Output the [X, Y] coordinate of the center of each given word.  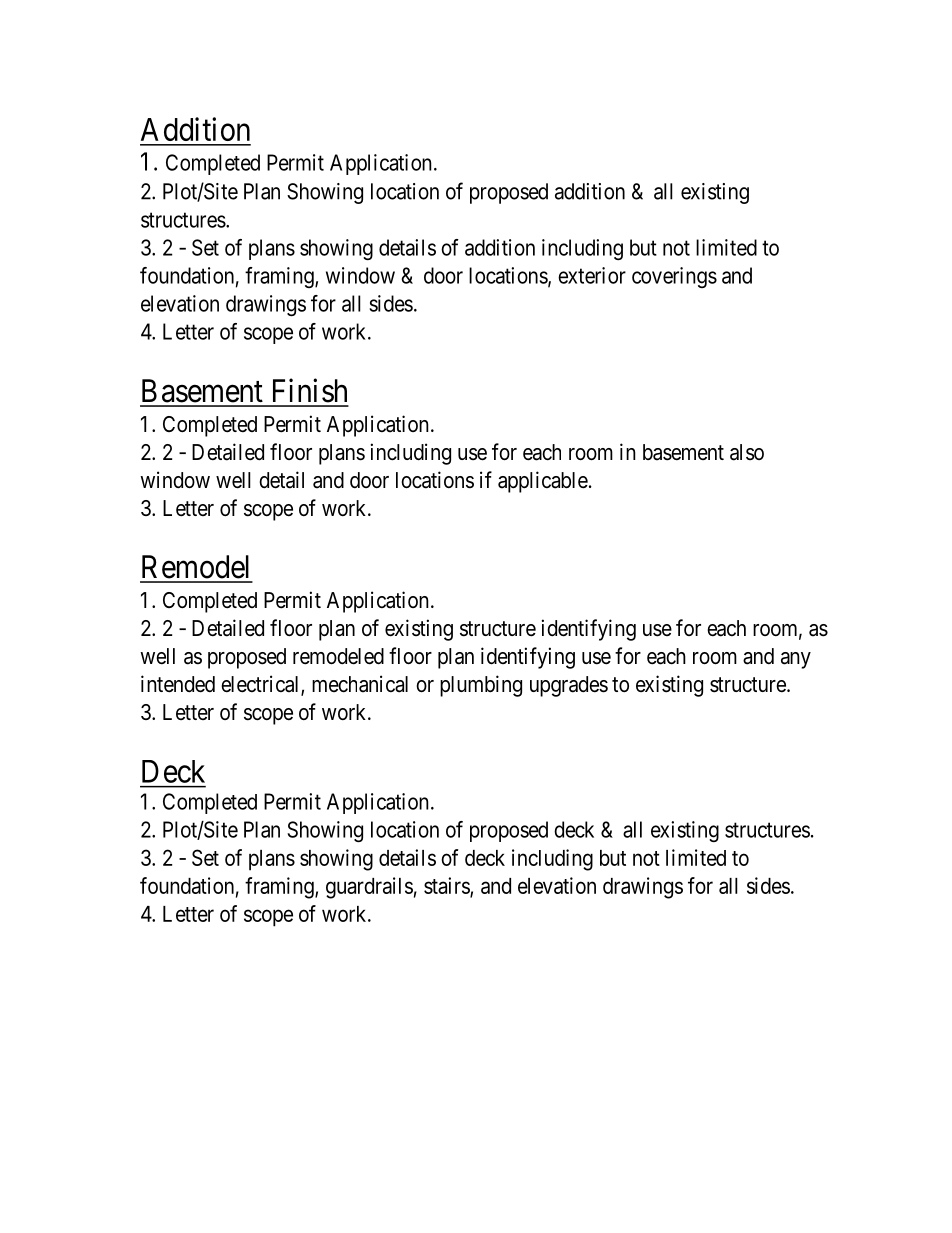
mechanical [360, 684]
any [796, 660]
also [747, 452]
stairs [447, 886]
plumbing [481, 686]
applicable [543, 482]
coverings [674, 277]
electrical [261, 685]
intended [178, 684]
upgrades [569, 686]
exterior [592, 275]
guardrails [369, 888]
